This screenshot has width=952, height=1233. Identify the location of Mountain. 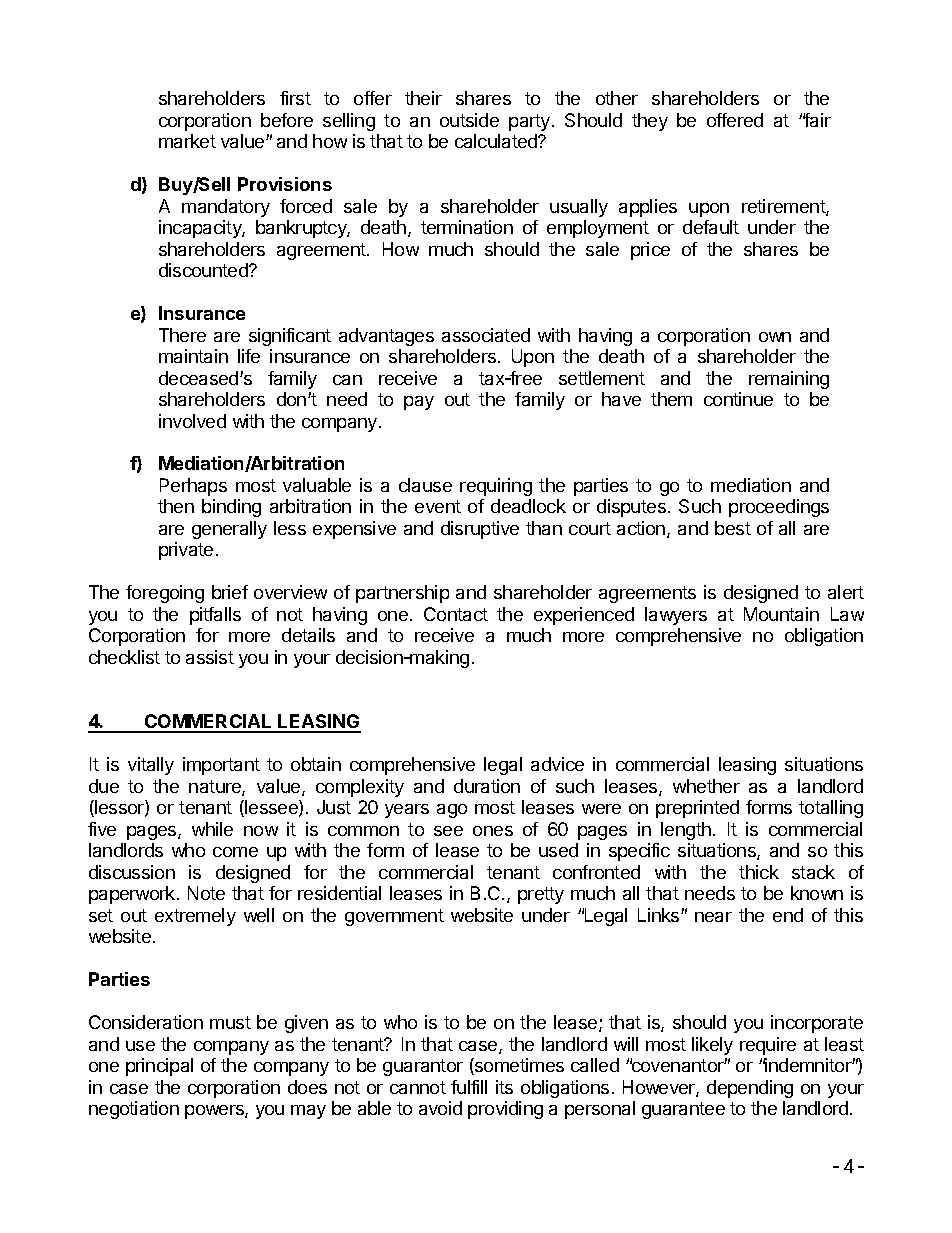
(781, 614).
